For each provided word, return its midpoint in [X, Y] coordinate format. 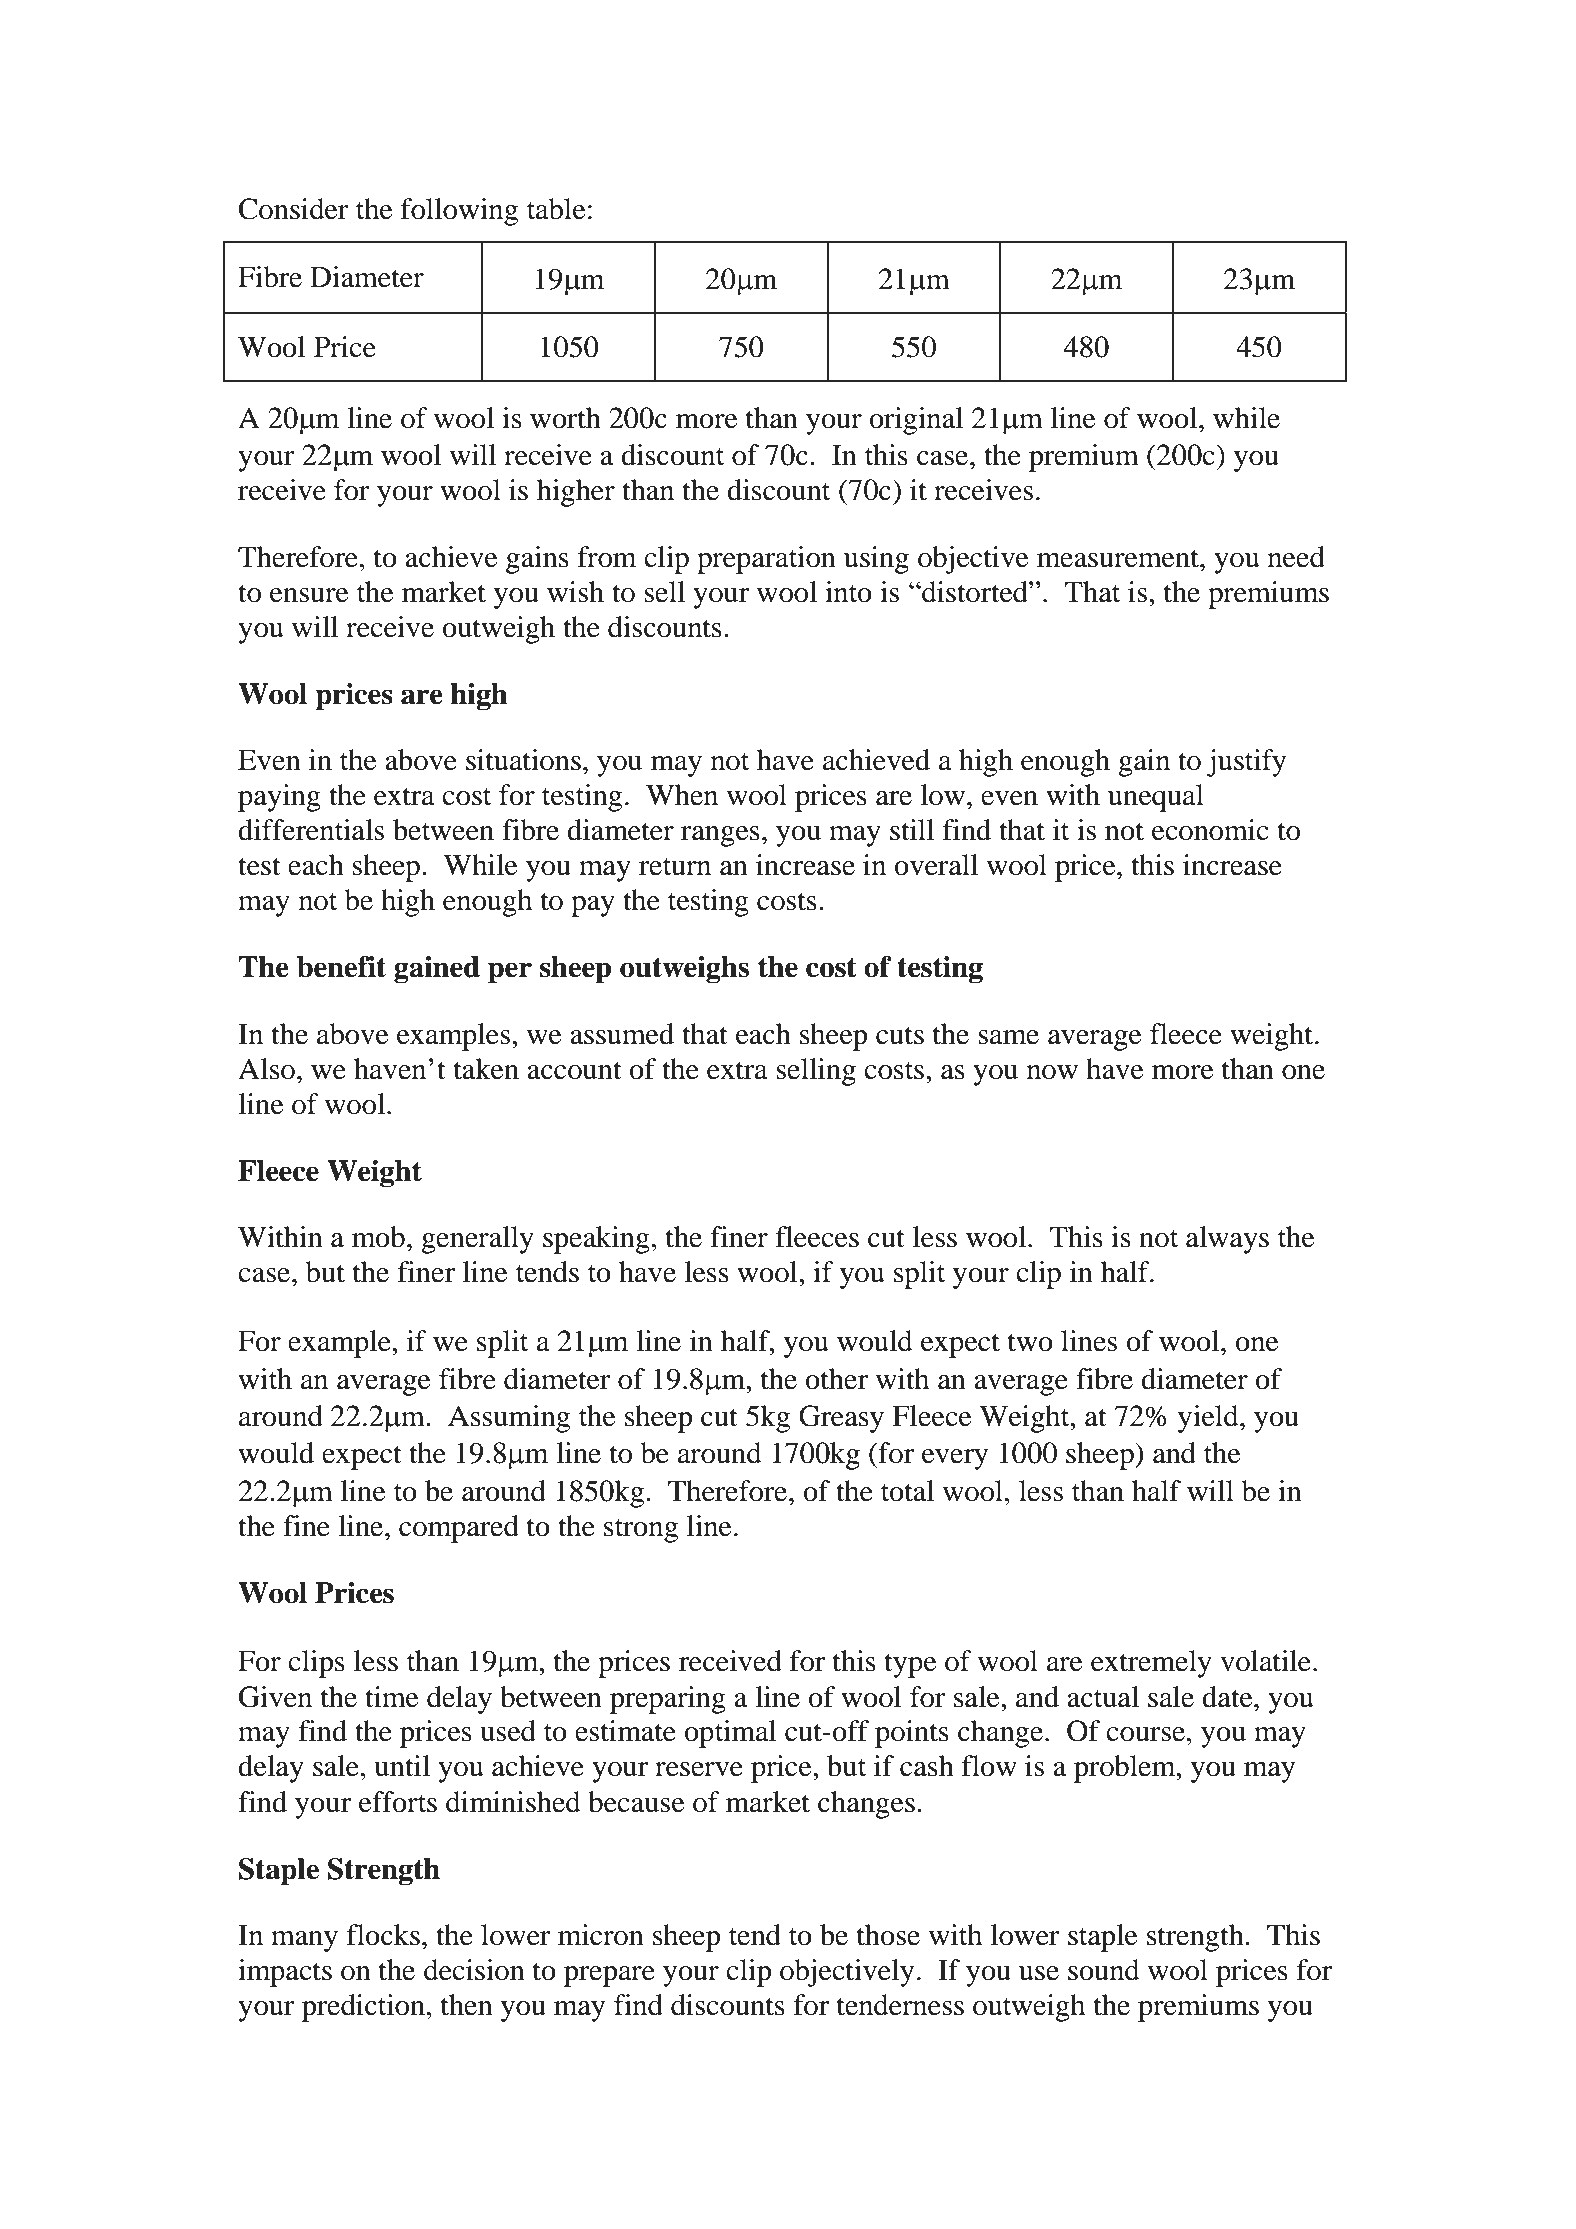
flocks [383, 1935]
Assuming [509, 1419]
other [836, 1379]
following [459, 212]
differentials [311, 830]
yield [1209, 1419]
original [916, 421]
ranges [720, 836]
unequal [1156, 798]
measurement [1119, 558]
